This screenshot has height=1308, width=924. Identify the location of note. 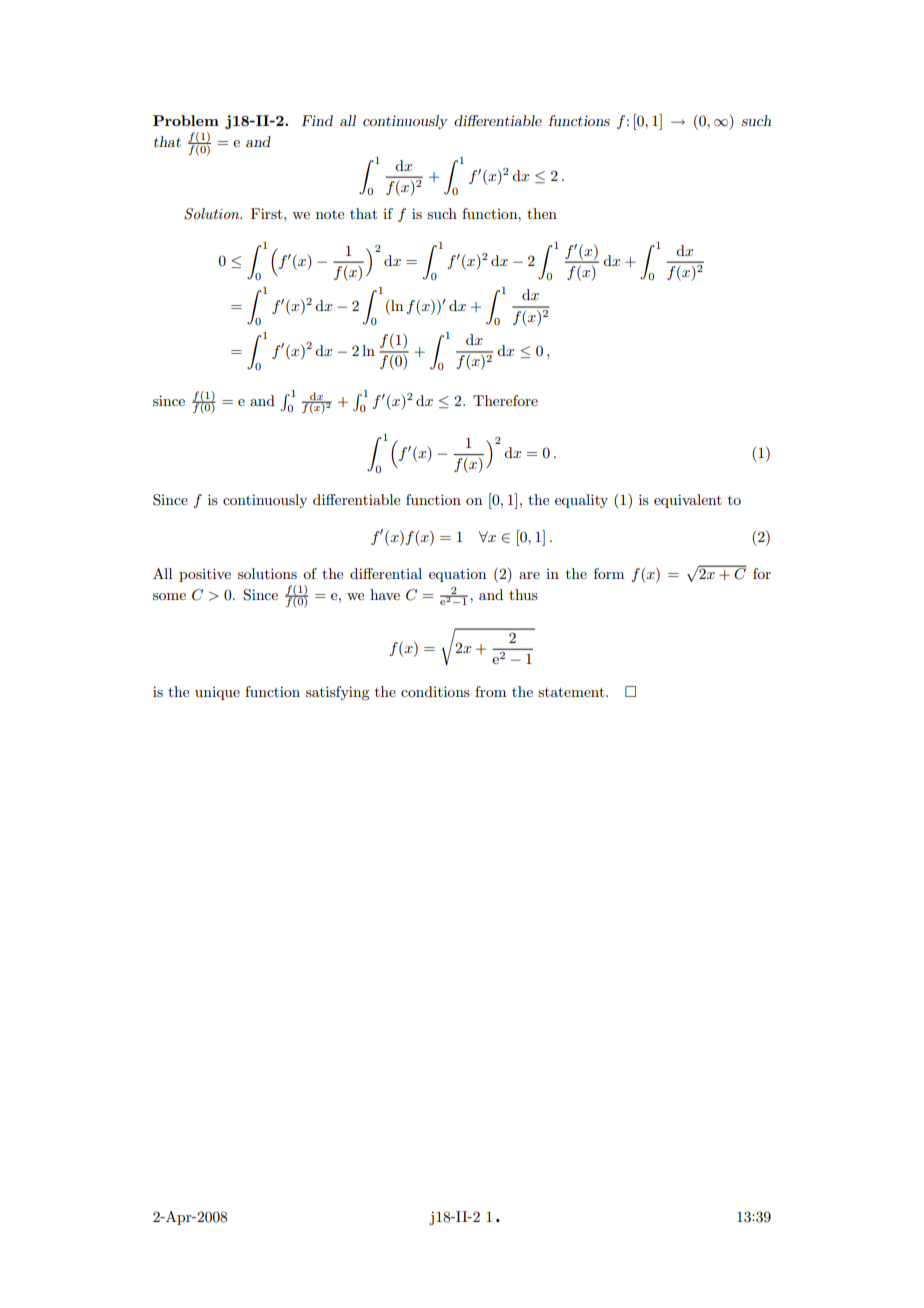
(330, 214).
